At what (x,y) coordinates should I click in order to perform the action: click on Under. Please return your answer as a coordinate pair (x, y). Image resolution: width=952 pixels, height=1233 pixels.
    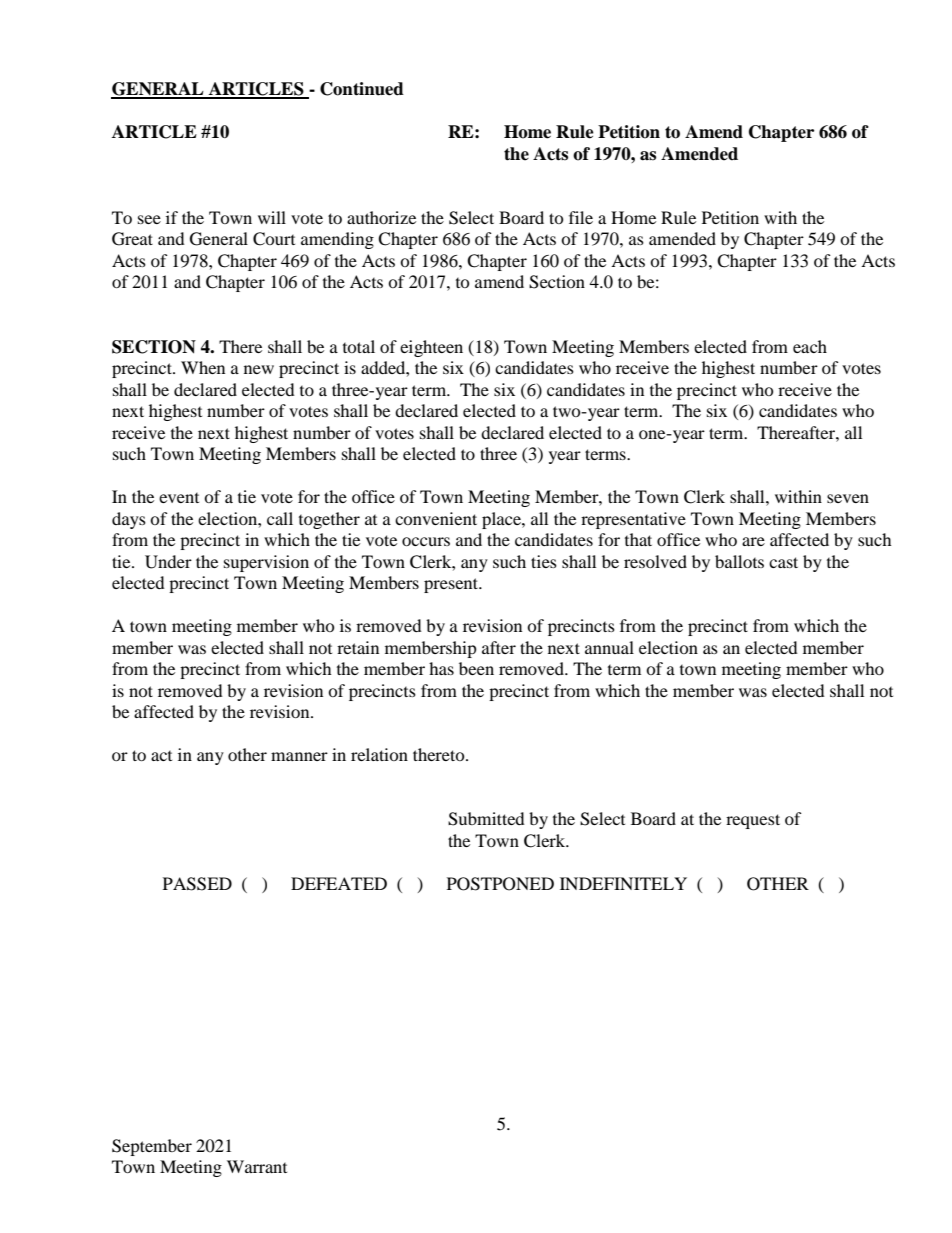
    Looking at the image, I should click on (168, 562).
